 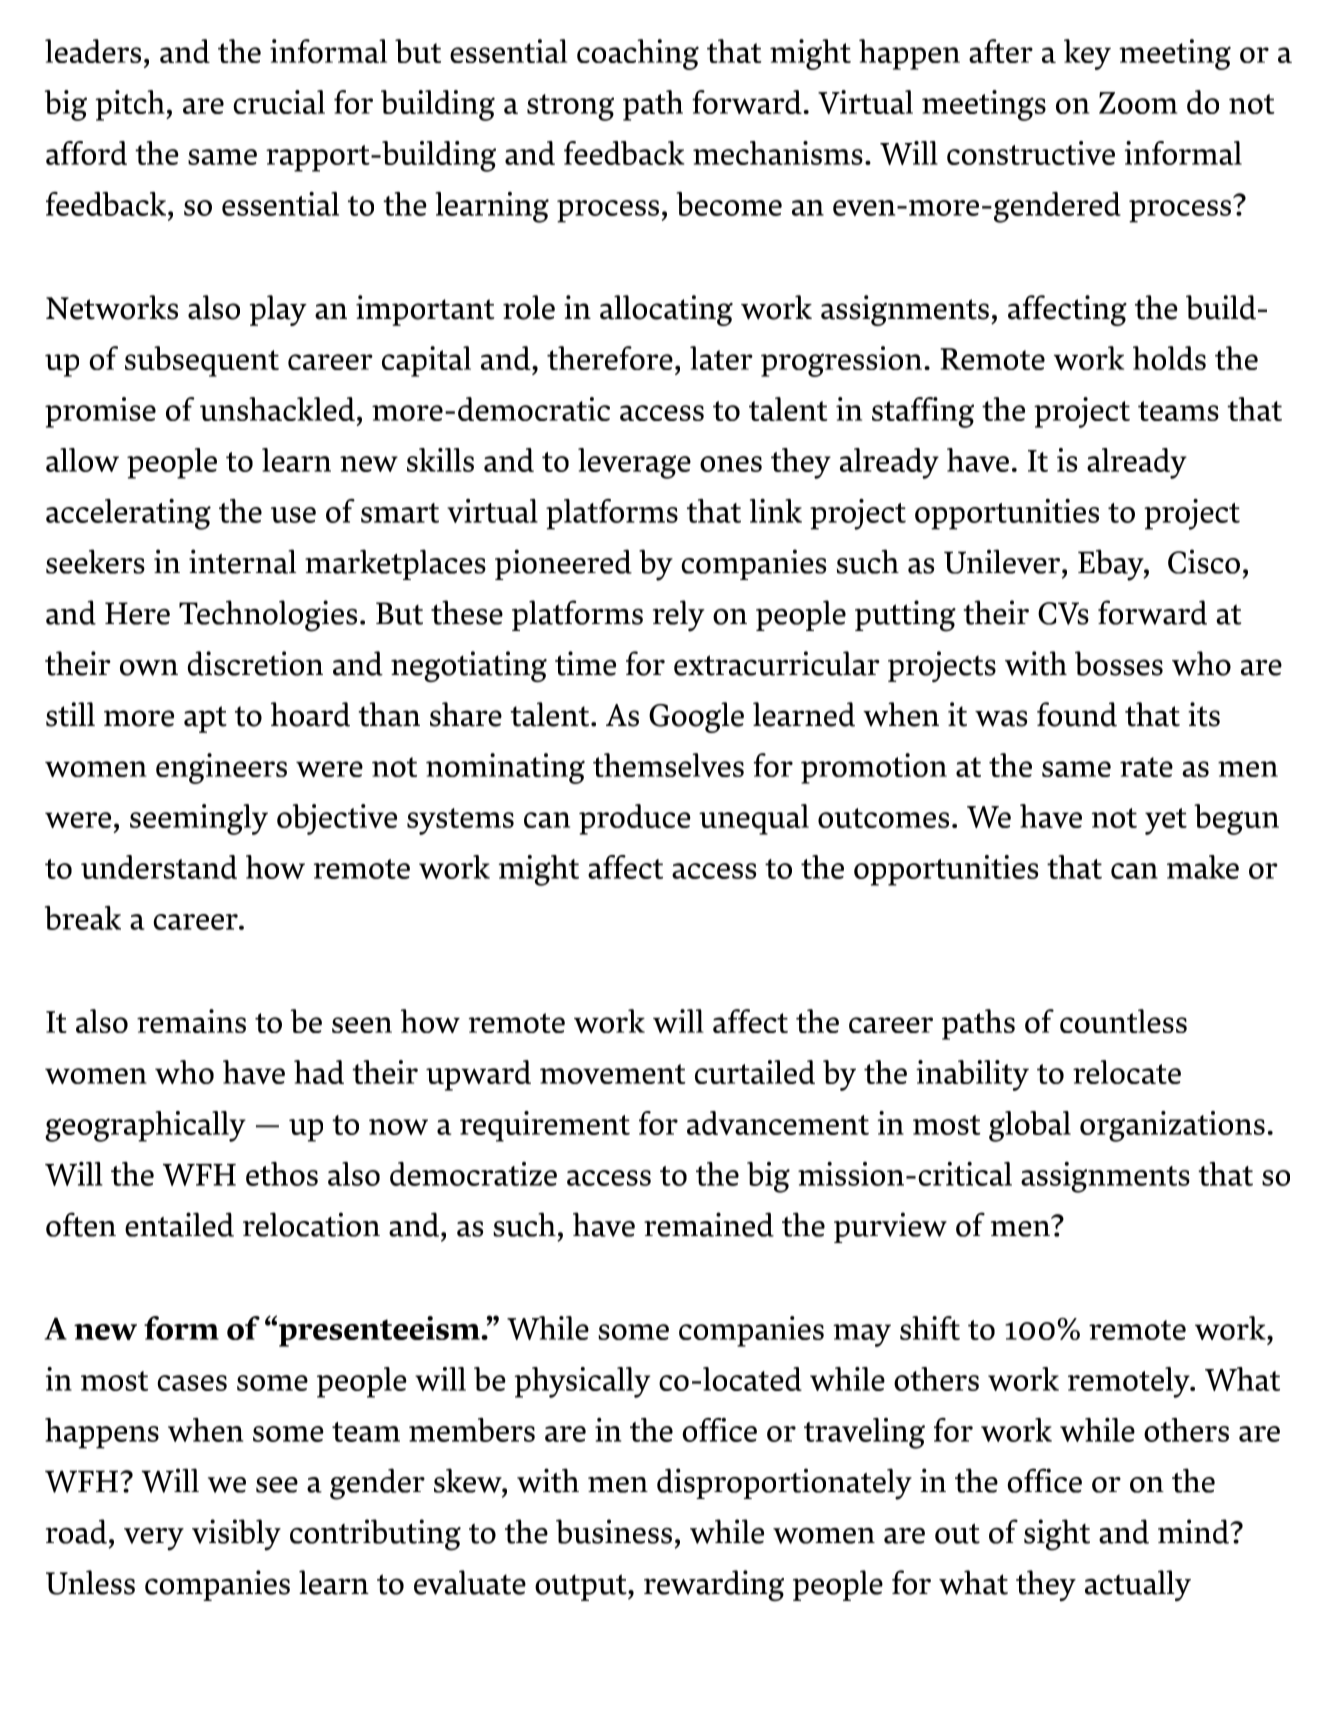 What do you see at coordinates (1166, 821) in the screenshot?
I see `yet` at bounding box center [1166, 821].
